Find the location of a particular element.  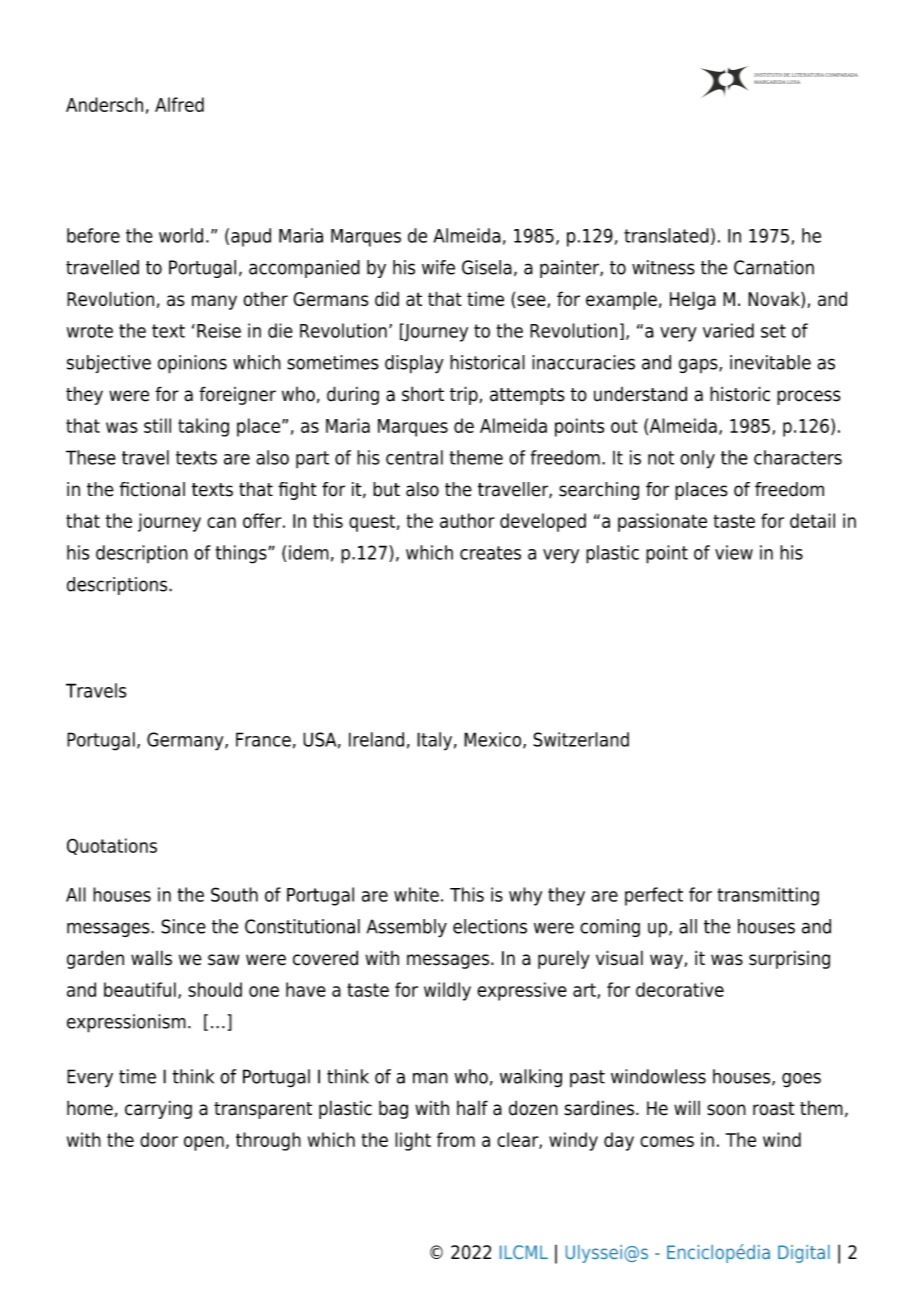

Ireland is located at coordinates (376, 739).
